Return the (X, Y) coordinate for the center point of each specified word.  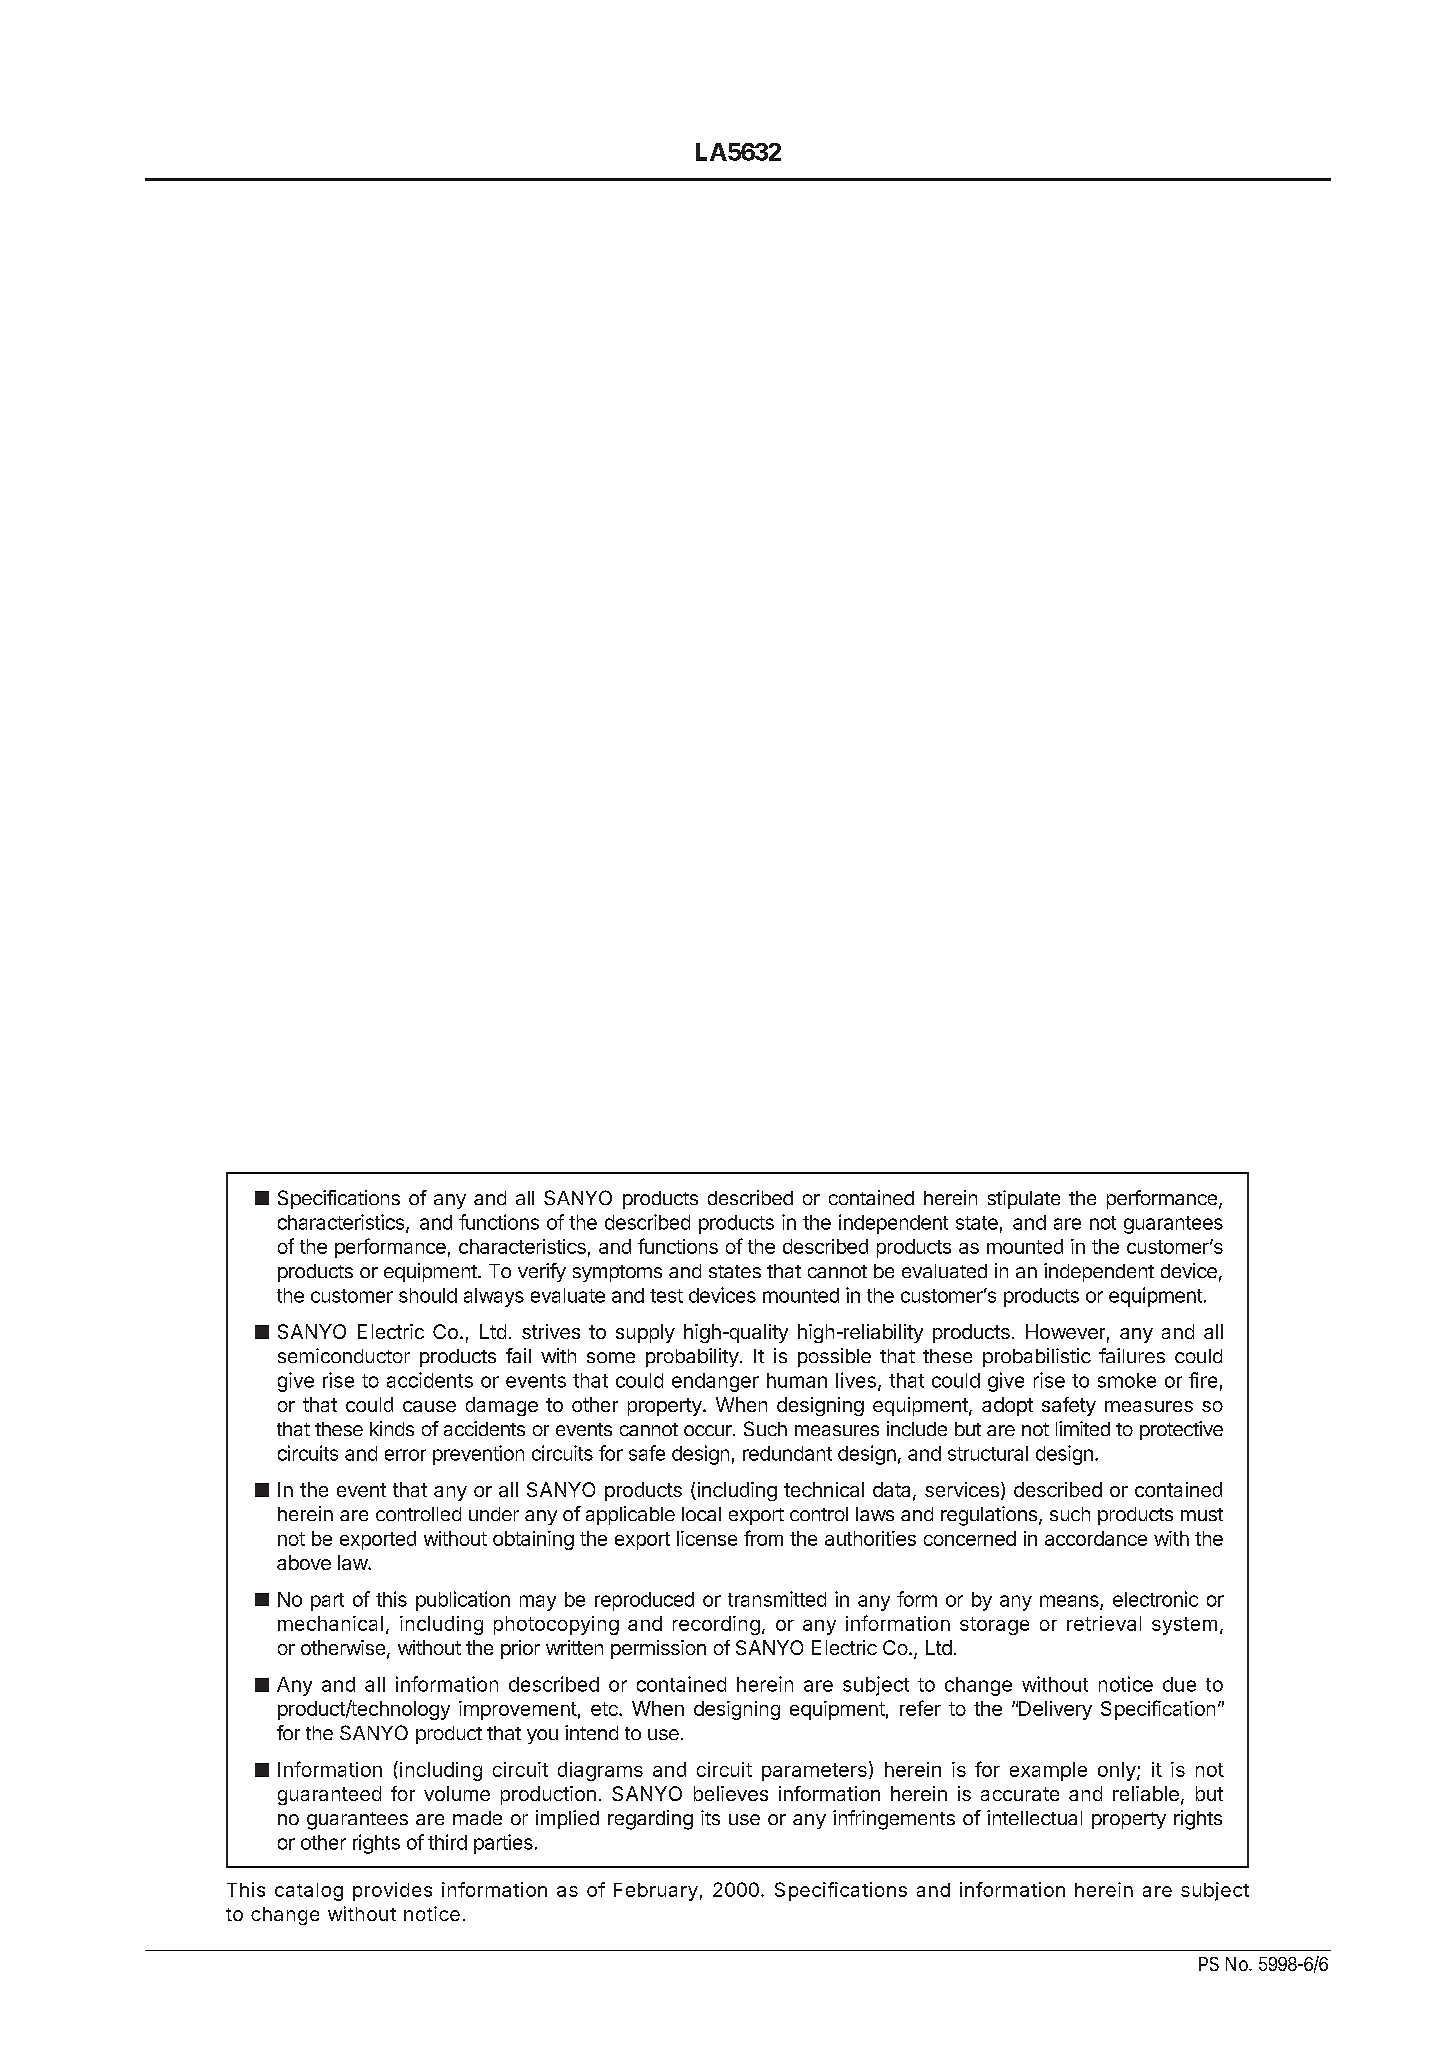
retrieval (1104, 1623)
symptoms (617, 1273)
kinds (392, 1428)
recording (716, 1625)
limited (1083, 1428)
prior (520, 1649)
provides (392, 1891)
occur (709, 1430)
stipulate (1024, 1199)
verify (542, 1272)
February (656, 1892)
